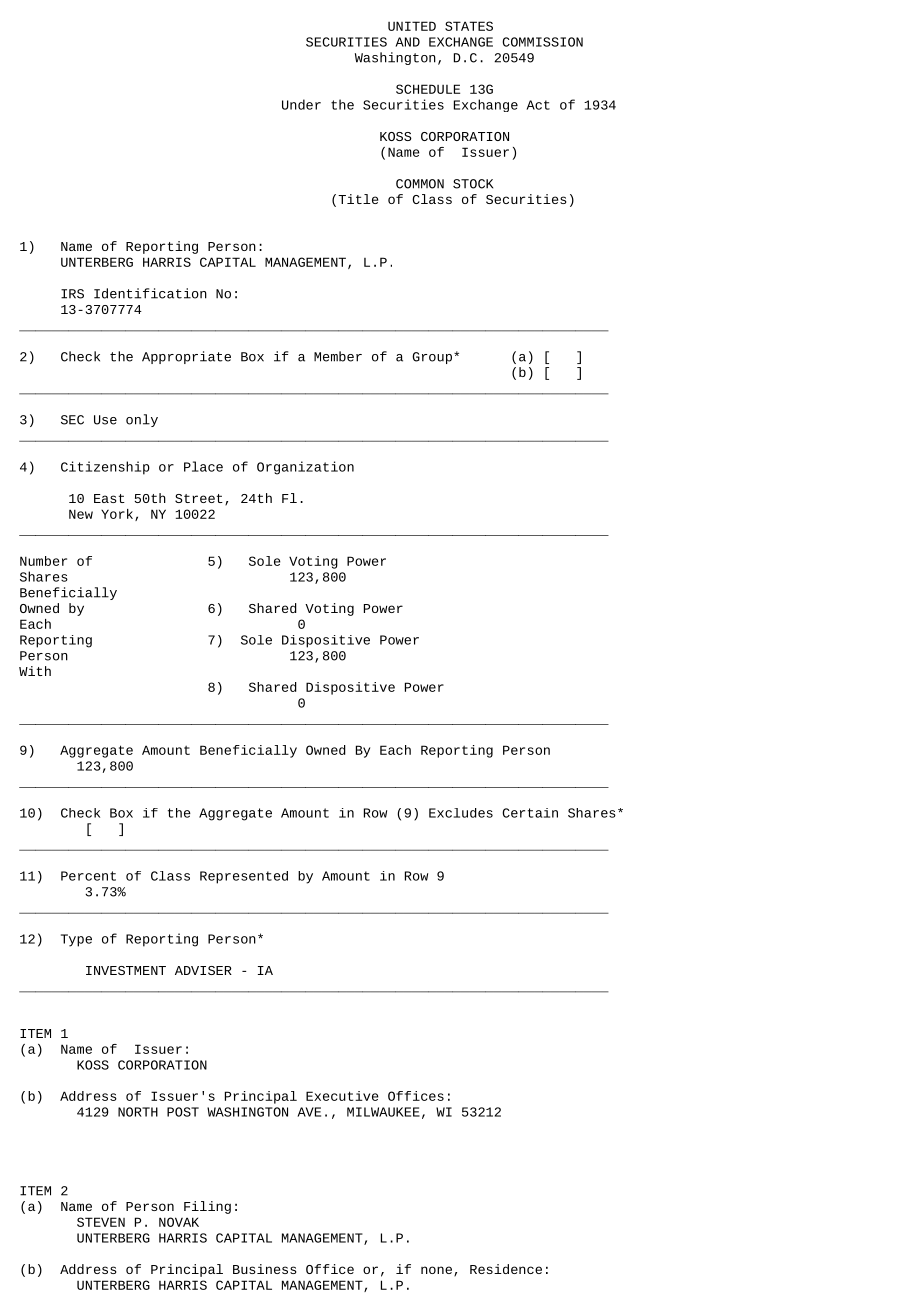 This screenshot has width=924, height=1308. I want to click on IRS, so click(72, 294).
